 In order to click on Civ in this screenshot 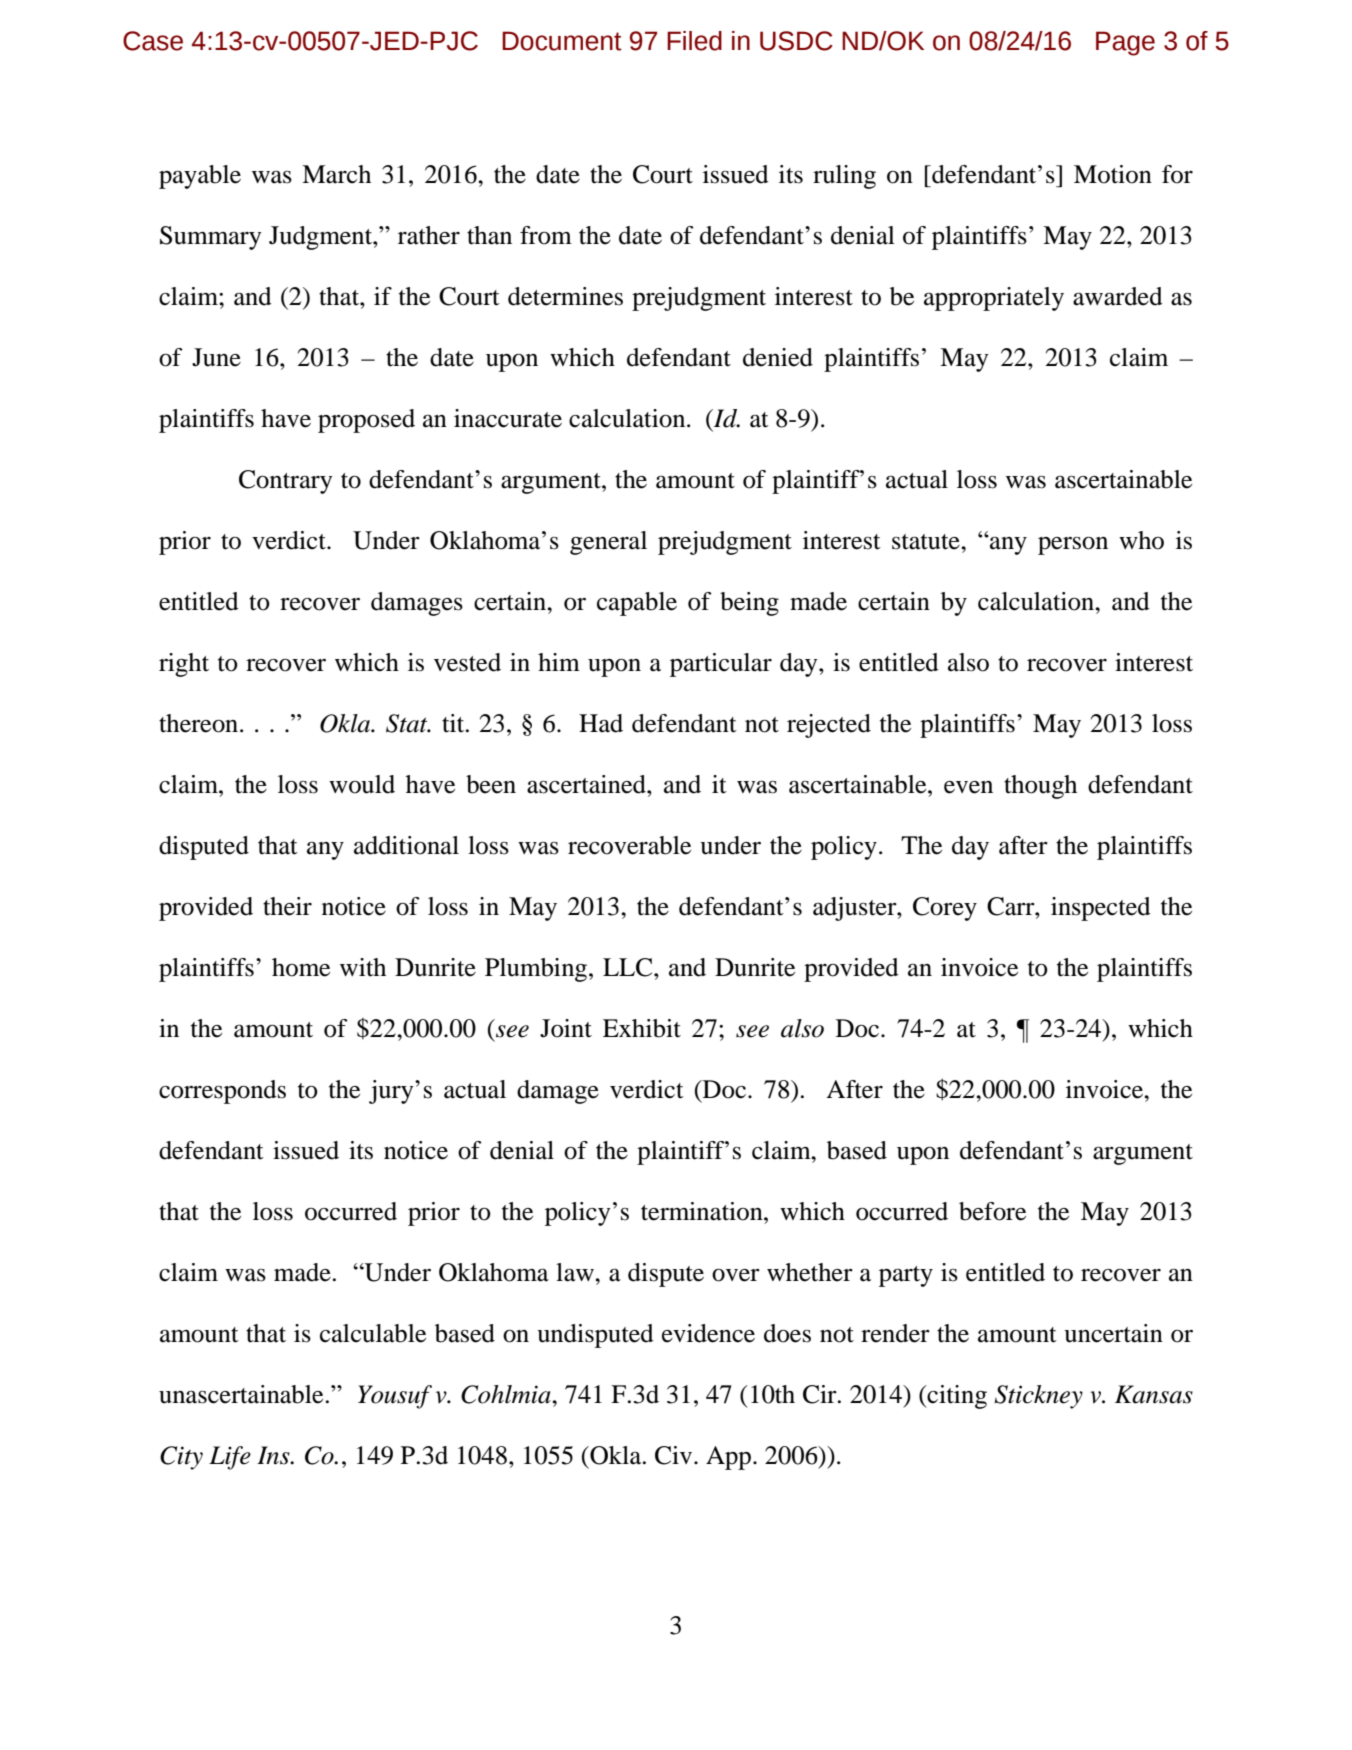, I will do `click(675, 1455)`.
